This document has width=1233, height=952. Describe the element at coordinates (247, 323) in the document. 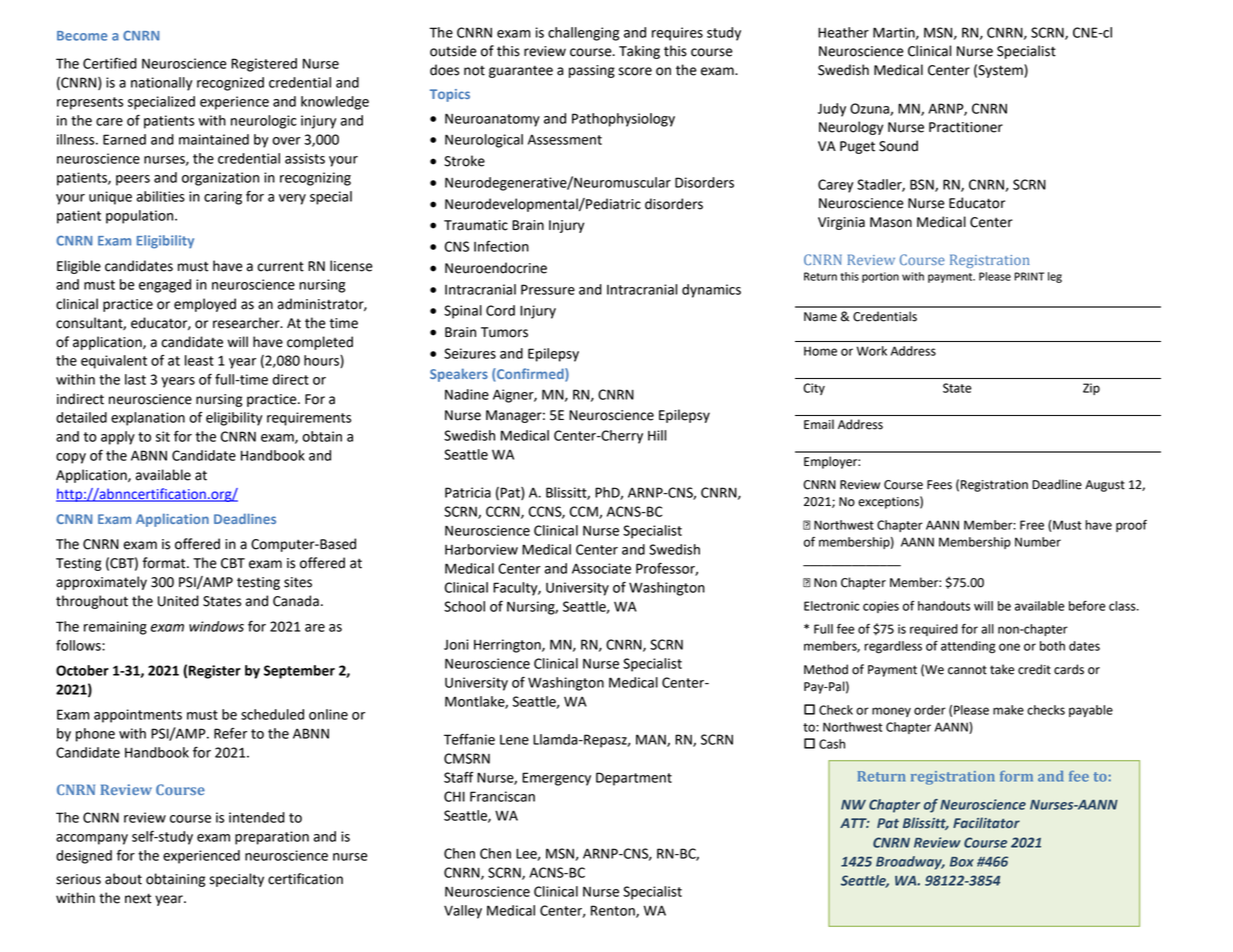

I see `researcher` at that location.
